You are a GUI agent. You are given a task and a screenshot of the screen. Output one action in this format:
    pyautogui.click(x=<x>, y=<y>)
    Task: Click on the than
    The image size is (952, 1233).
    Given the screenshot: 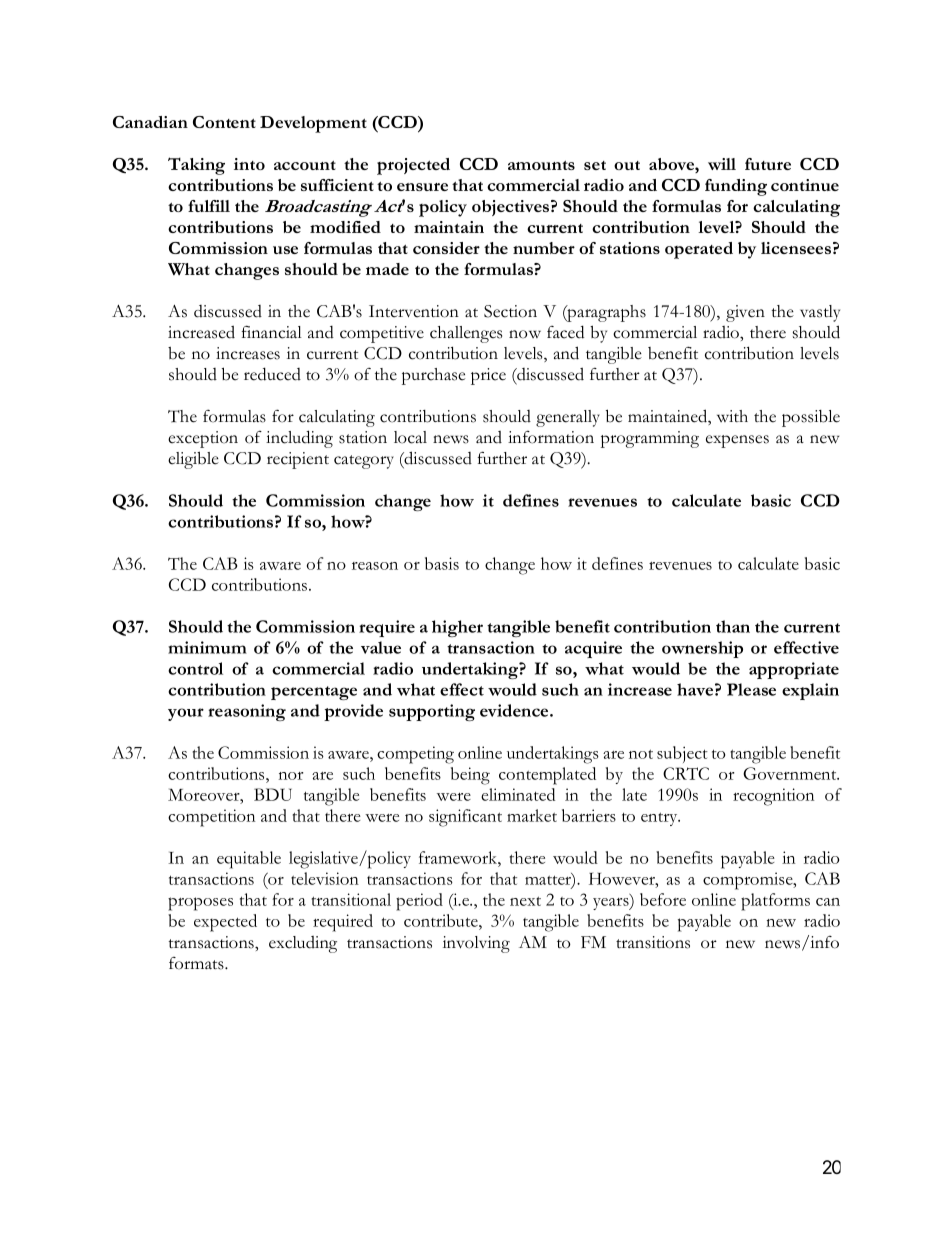 What is the action you would take?
    pyautogui.click(x=733, y=626)
